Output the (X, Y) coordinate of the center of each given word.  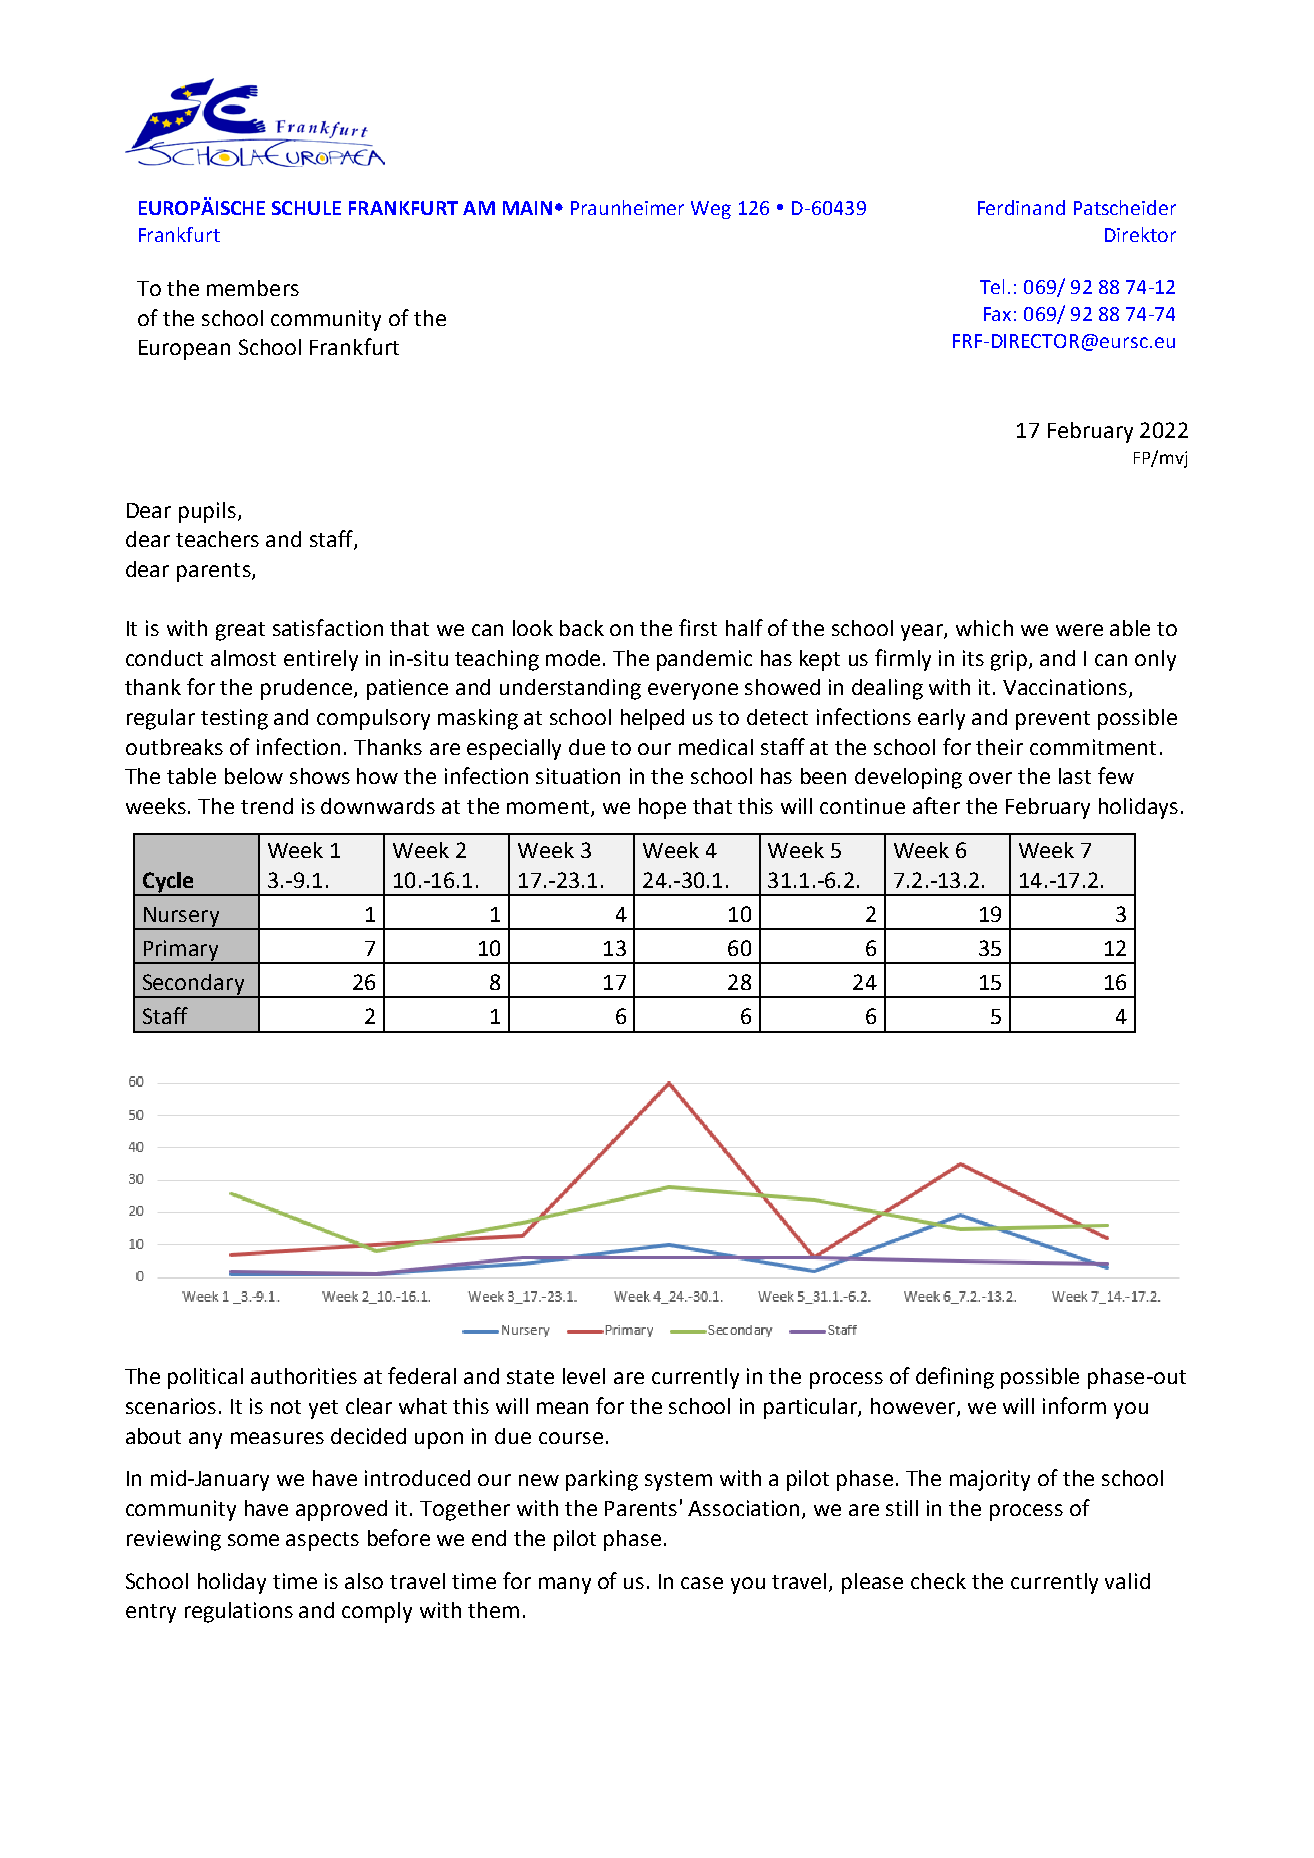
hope (662, 808)
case (702, 1583)
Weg (711, 210)
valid (1127, 1581)
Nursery (181, 918)
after (936, 805)
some (253, 1540)
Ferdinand (1021, 207)
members (253, 288)
